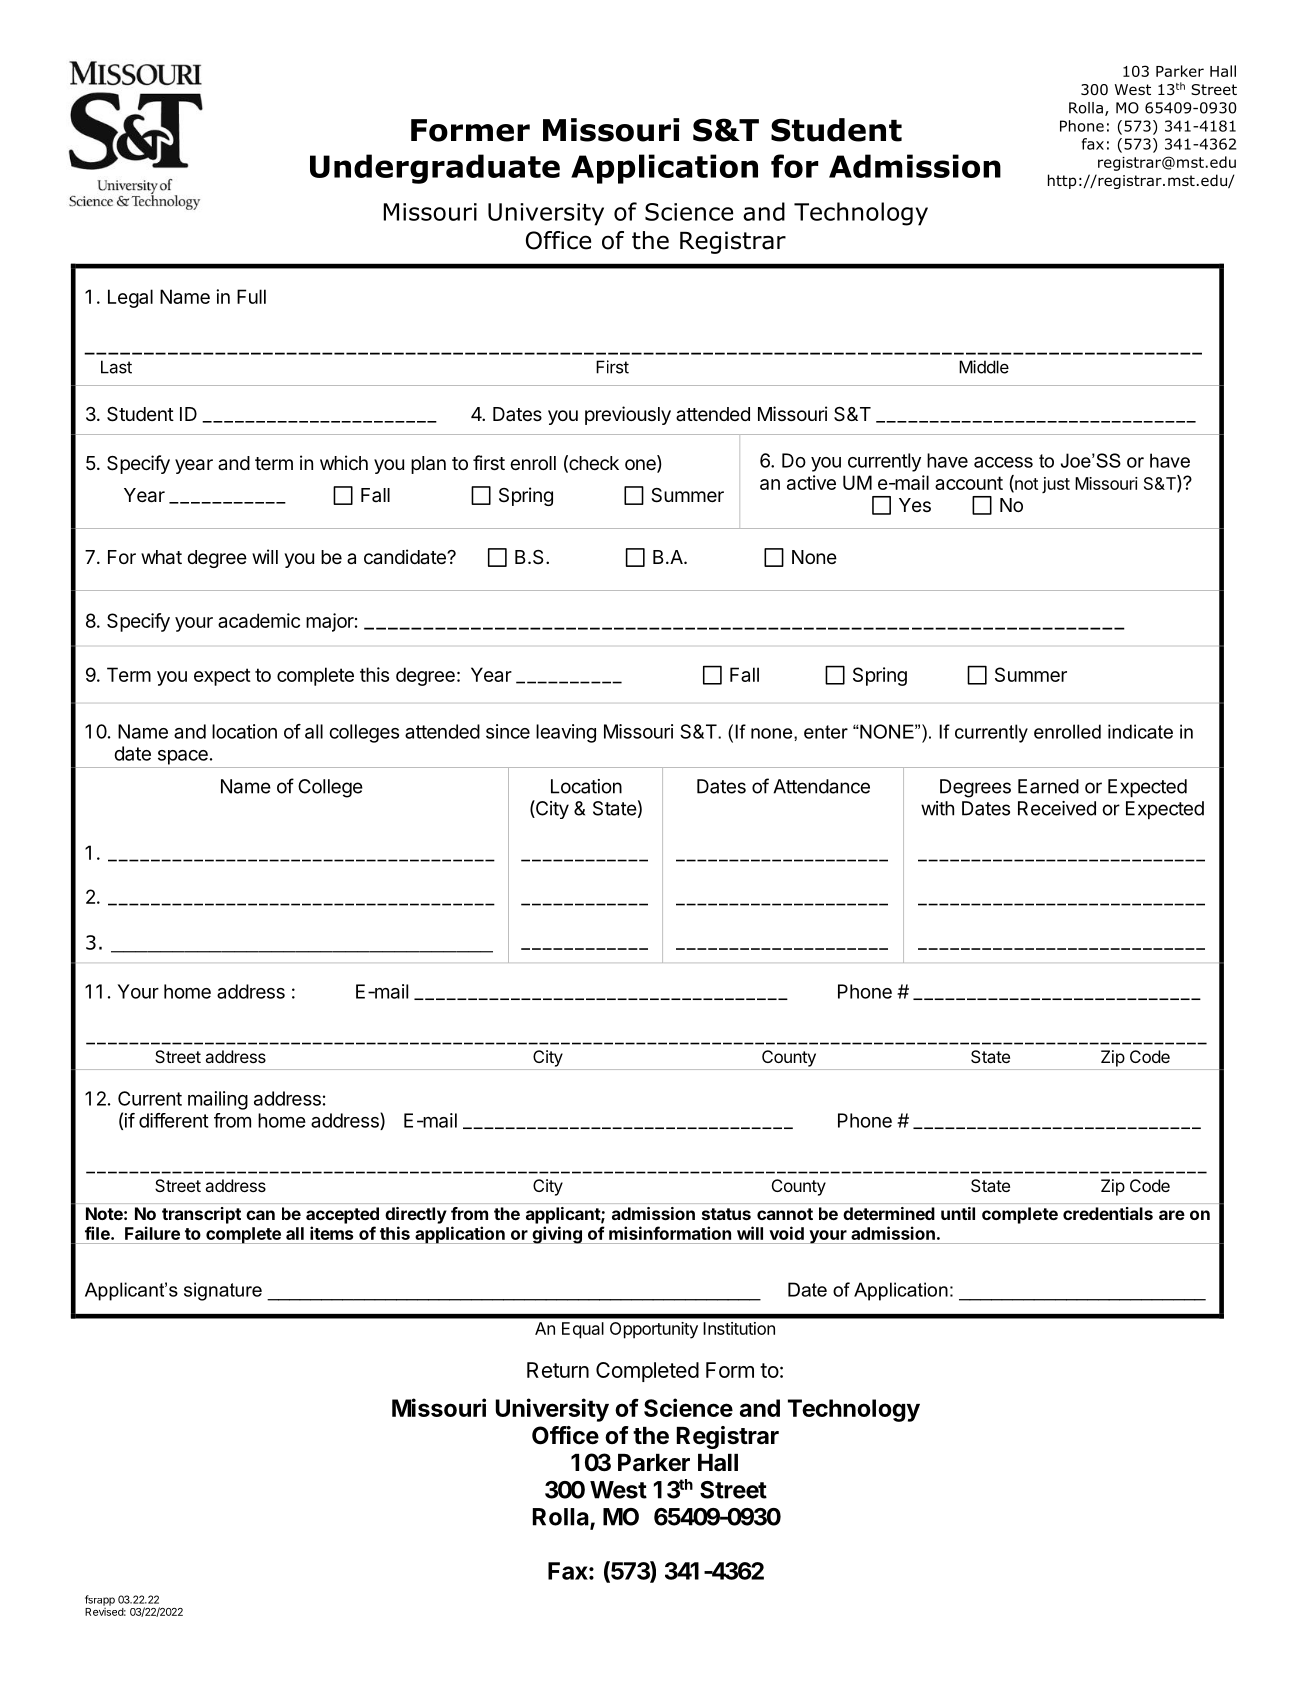  Describe the element at coordinates (435, 169) in the page. I see `Undergraduate` at that location.
